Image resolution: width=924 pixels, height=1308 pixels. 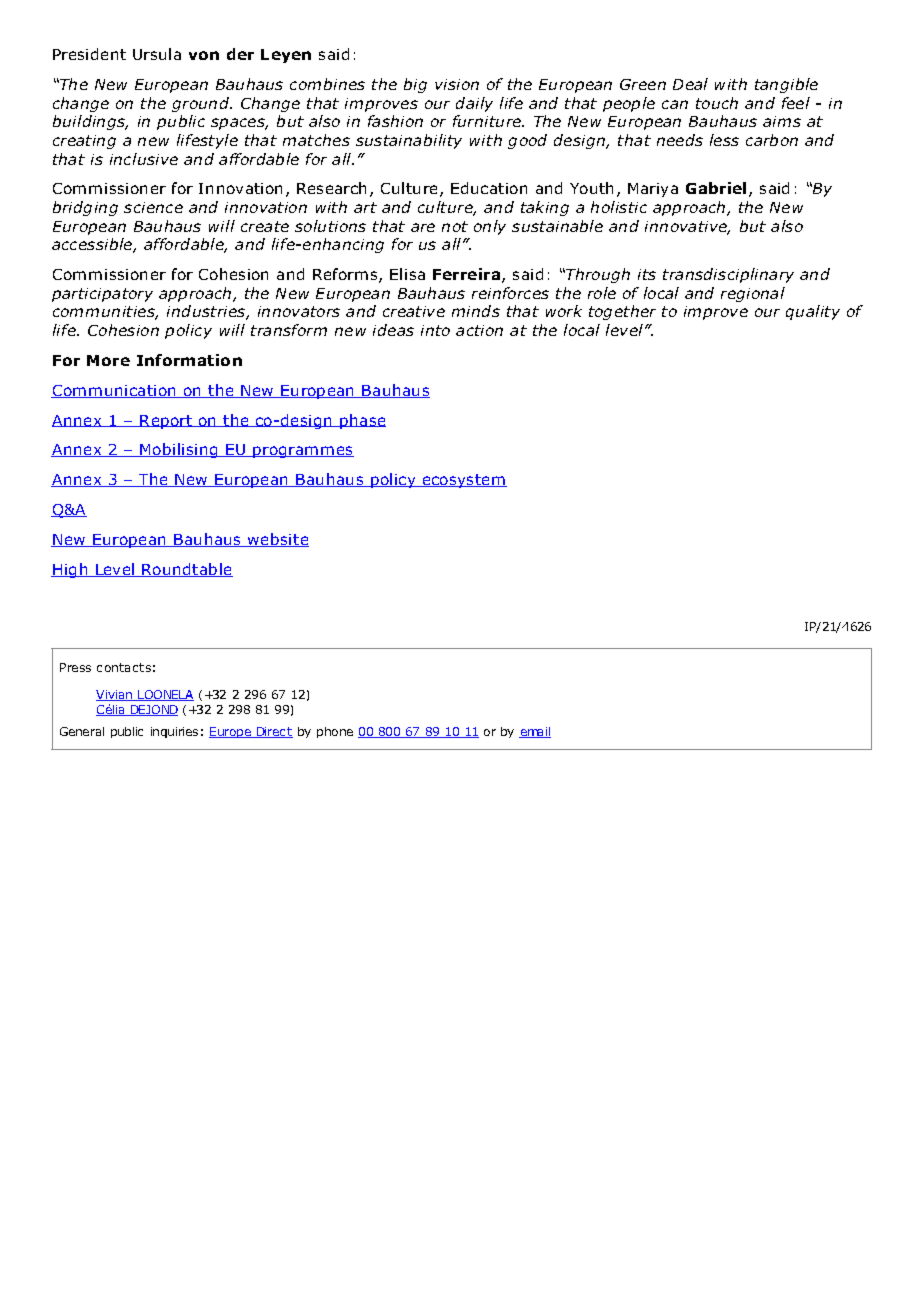 I want to click on Deal, so click(x=690, y=84).
